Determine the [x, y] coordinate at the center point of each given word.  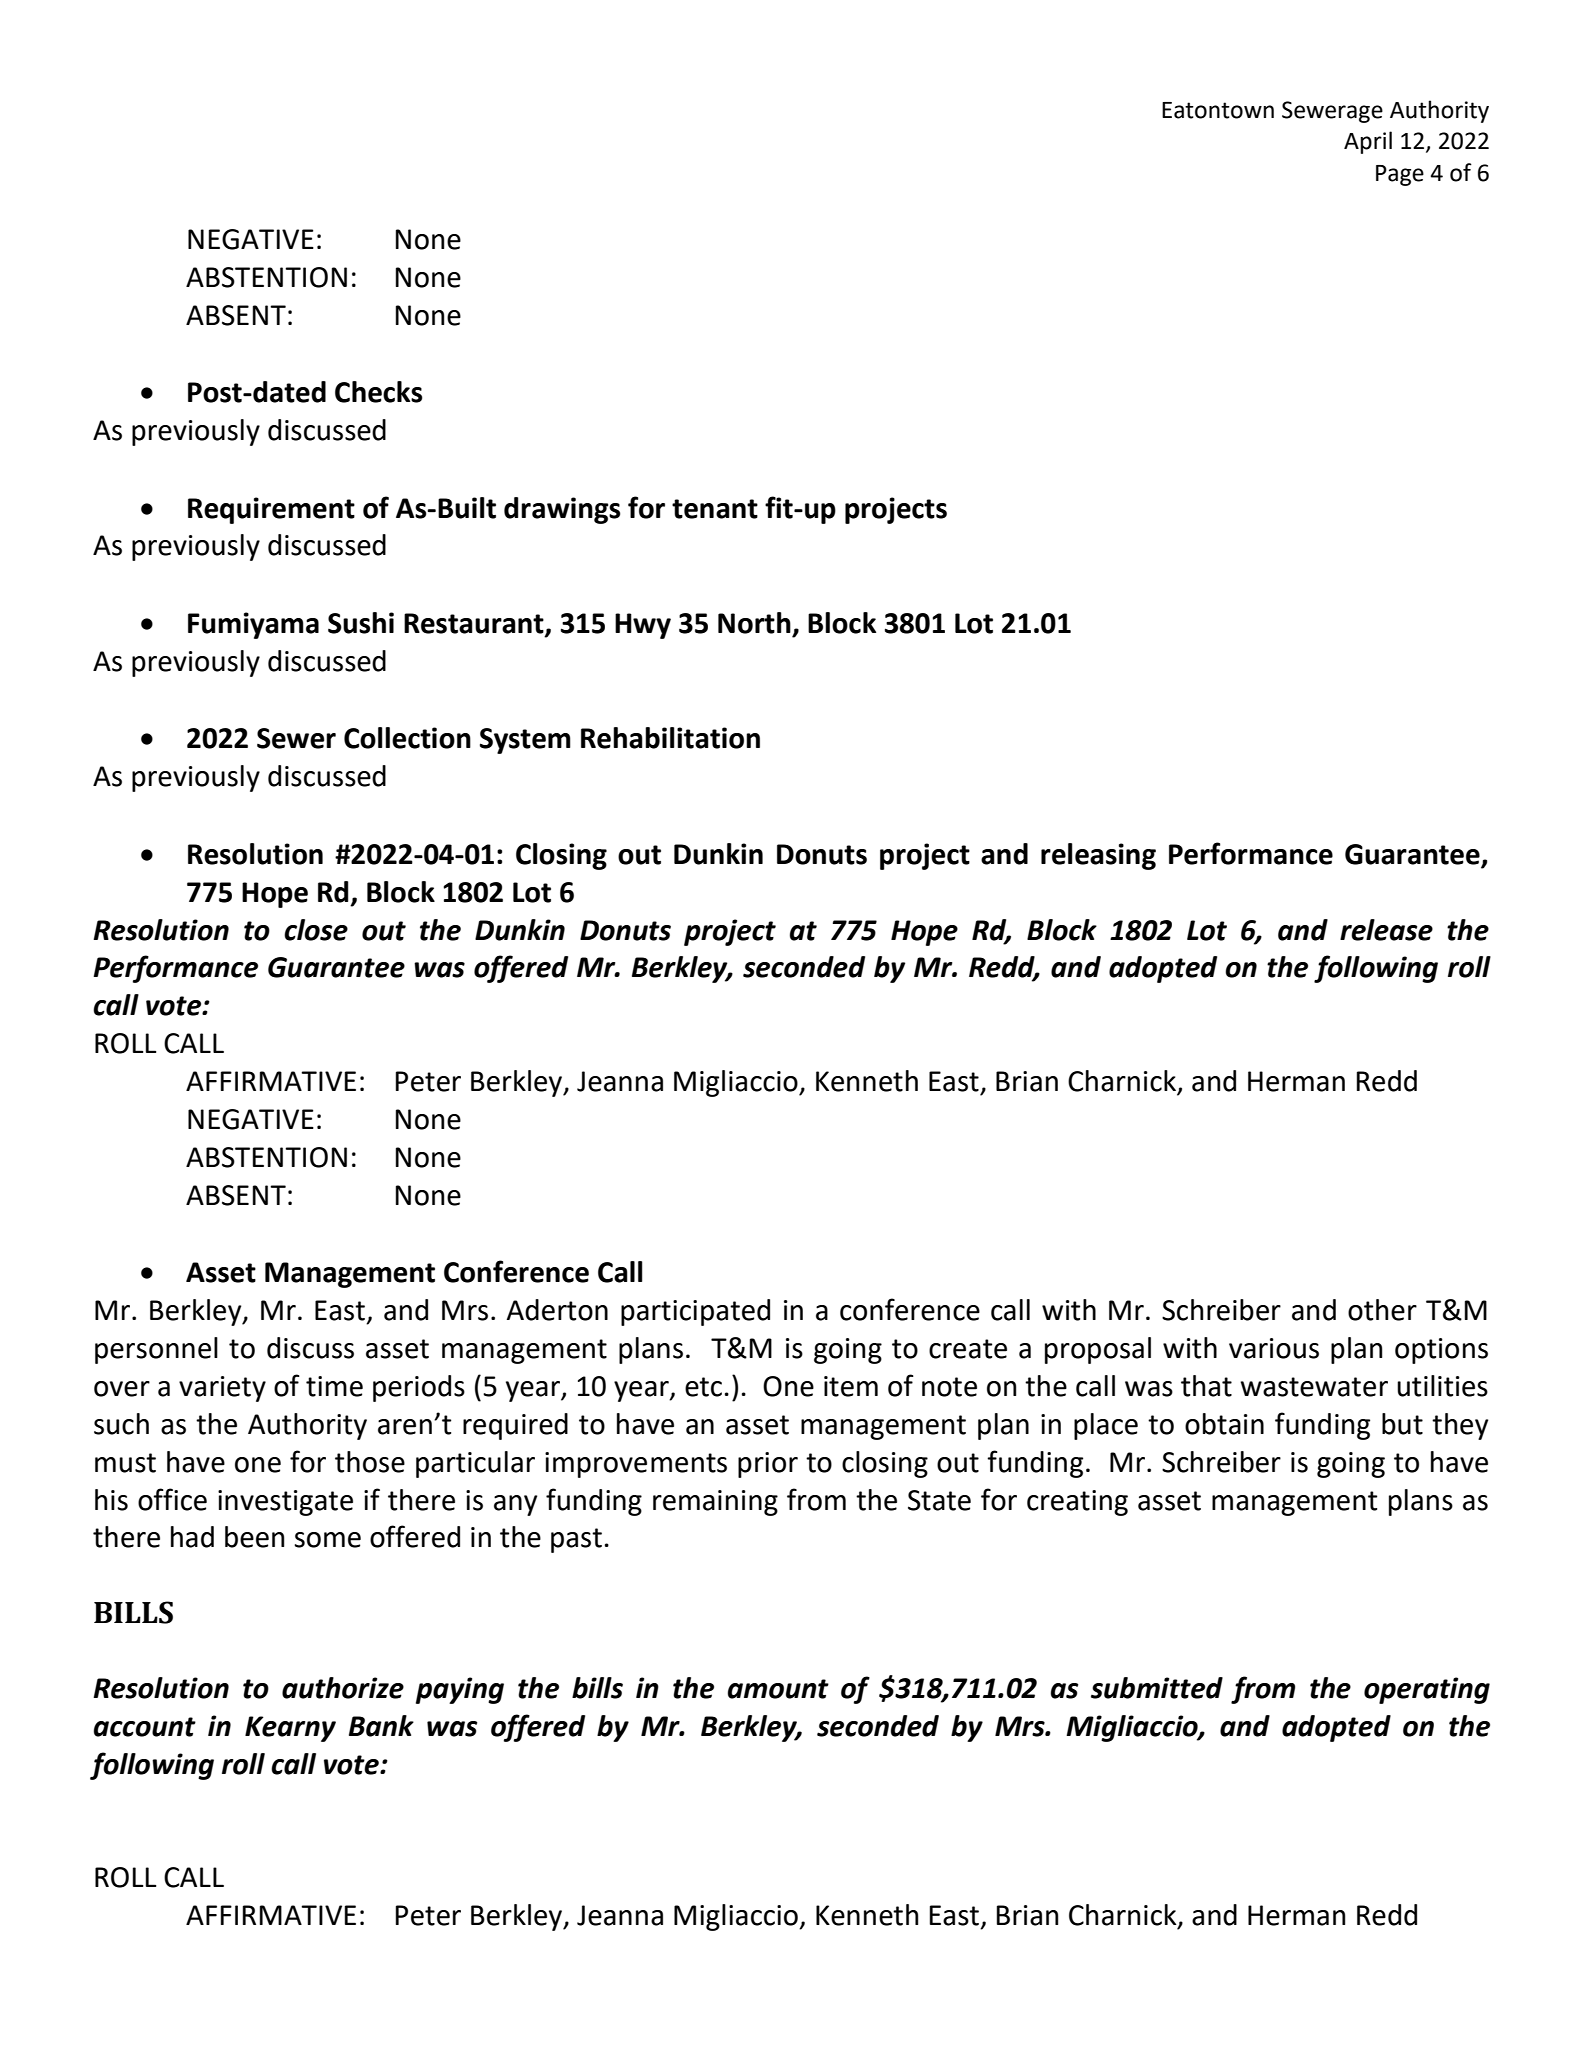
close [316, 930]
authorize [343, 1688]
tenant [715, 509]
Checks [378, 392]
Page [1400, 175]
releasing [1098, 856]
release [1386, 930]
